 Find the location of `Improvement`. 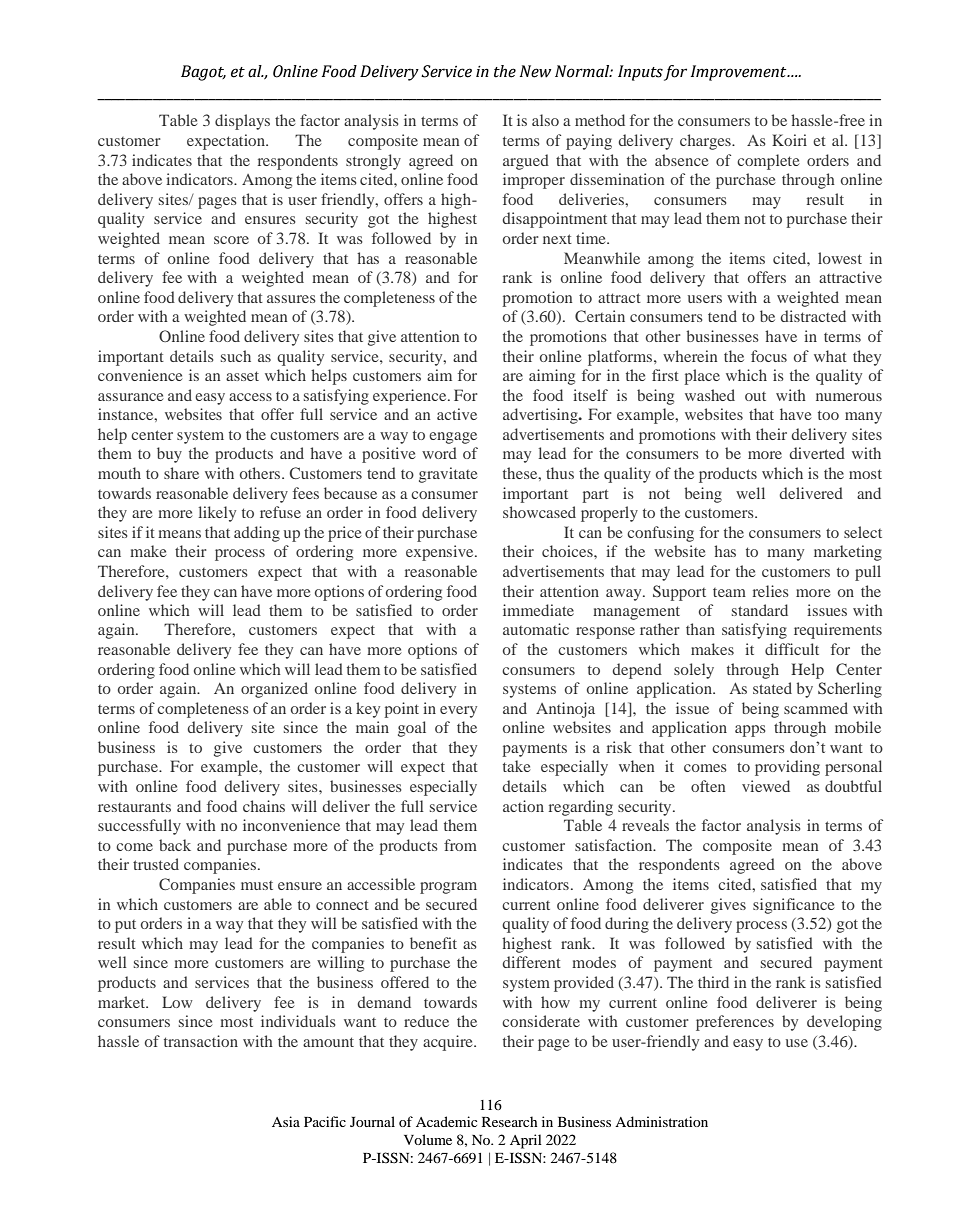

Improvement is located at coordinates (740, 73).
